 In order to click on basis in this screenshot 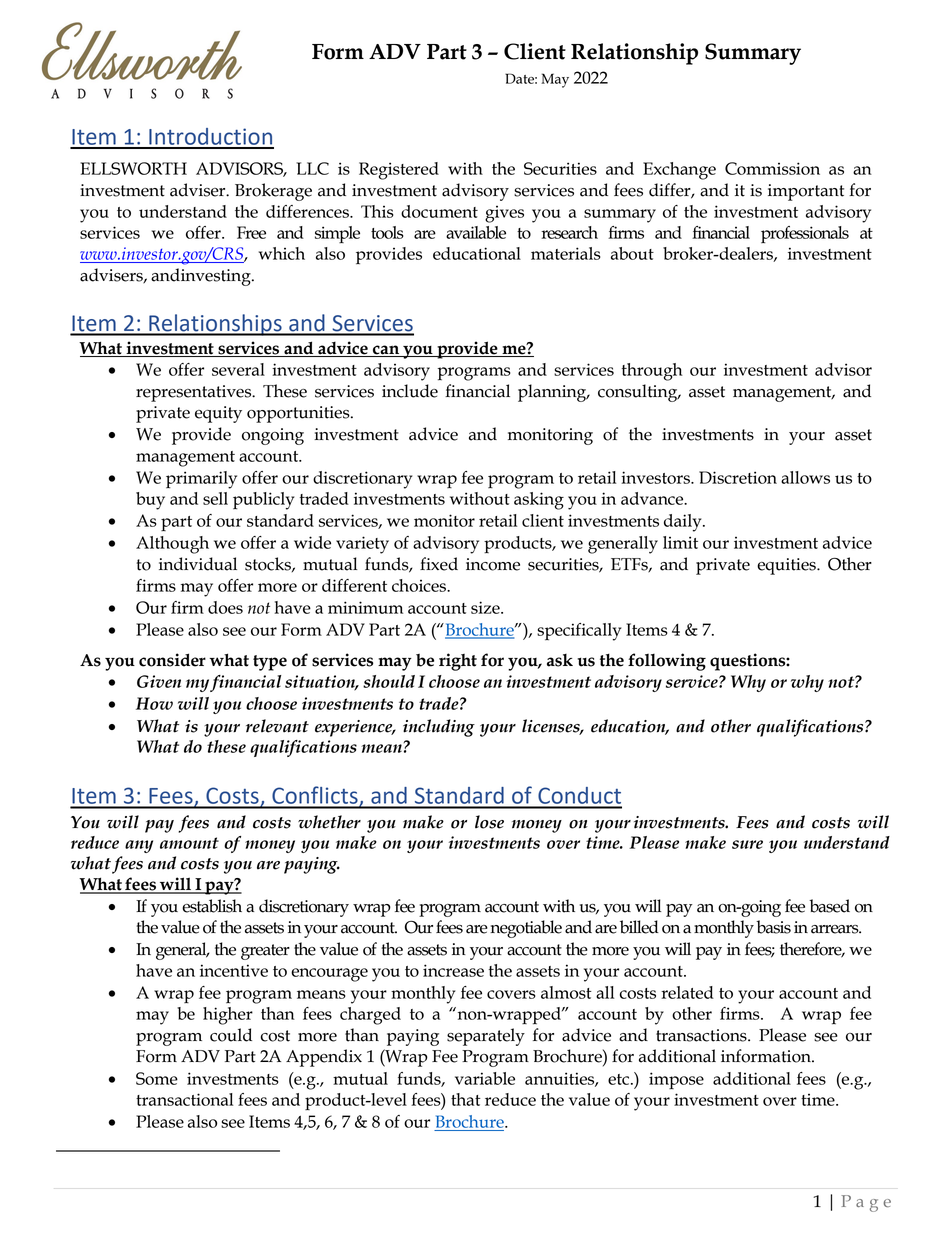, I will do `click(773, 927)`.
